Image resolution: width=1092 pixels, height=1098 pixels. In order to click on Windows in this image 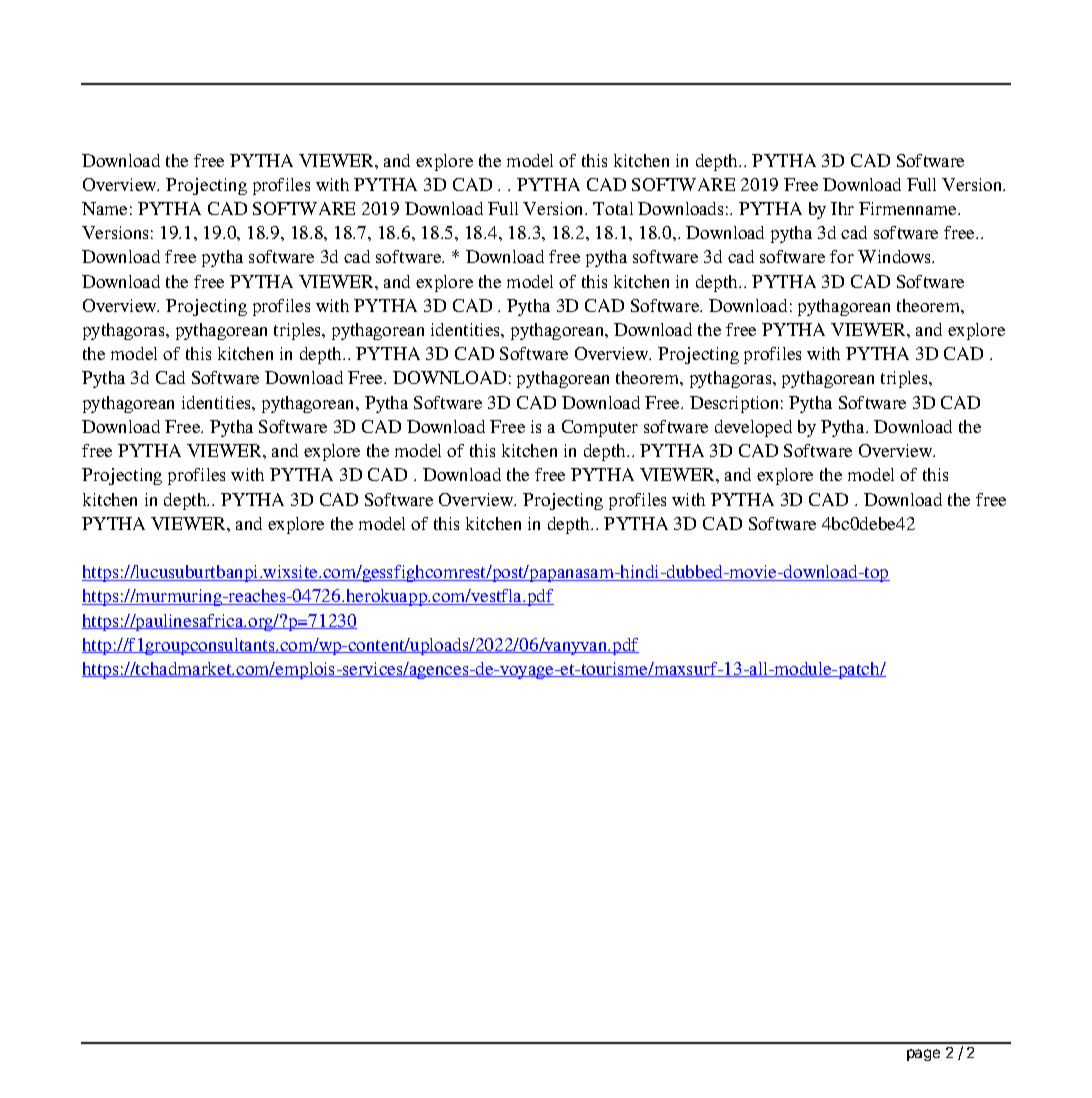, I will do `click(895, 256)`.
